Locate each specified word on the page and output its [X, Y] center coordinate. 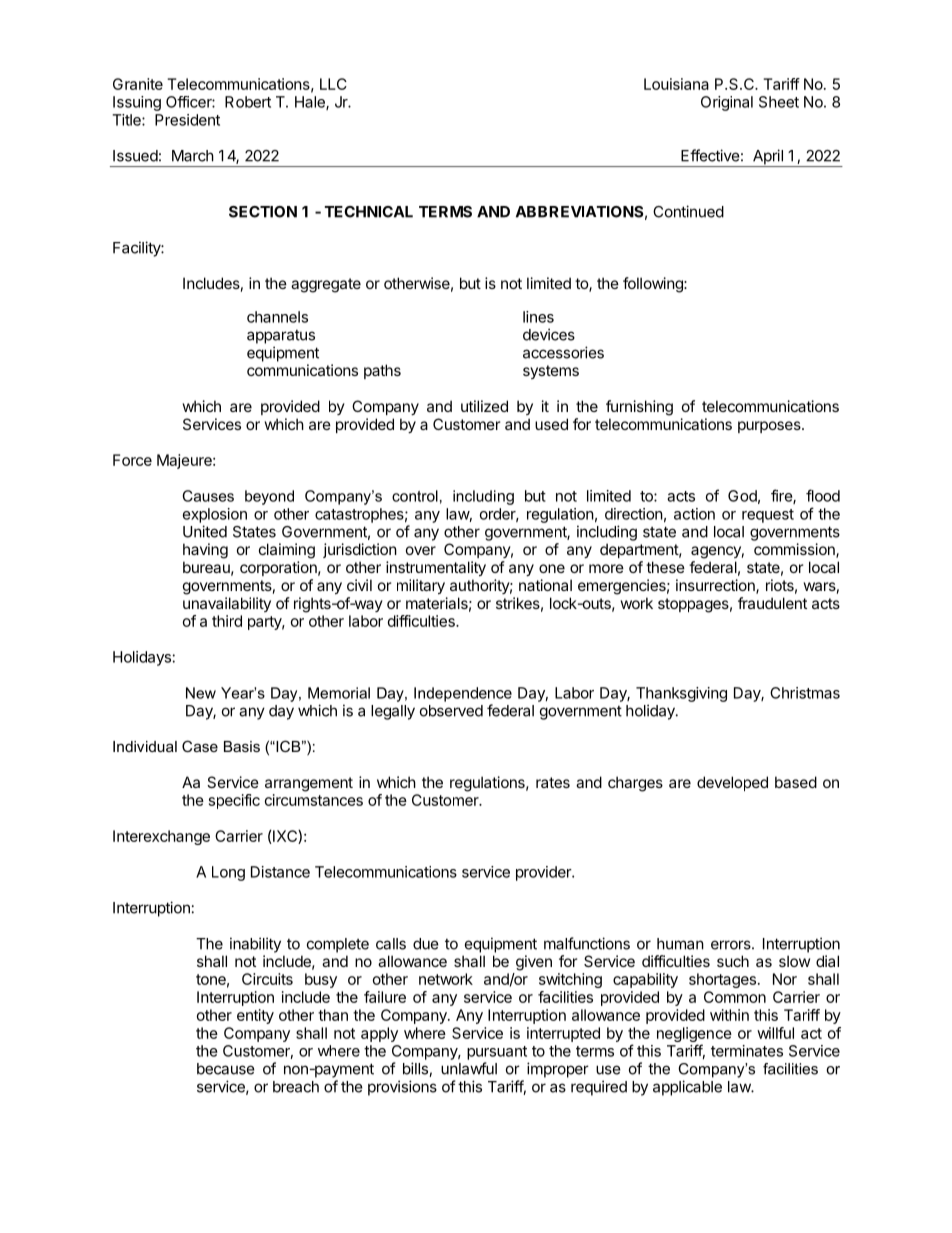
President [187, 120]
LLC [333, 84]
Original [727, 103]
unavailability [227, 604]
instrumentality [436, 568]
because [226, 1069]
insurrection [716, 586]
